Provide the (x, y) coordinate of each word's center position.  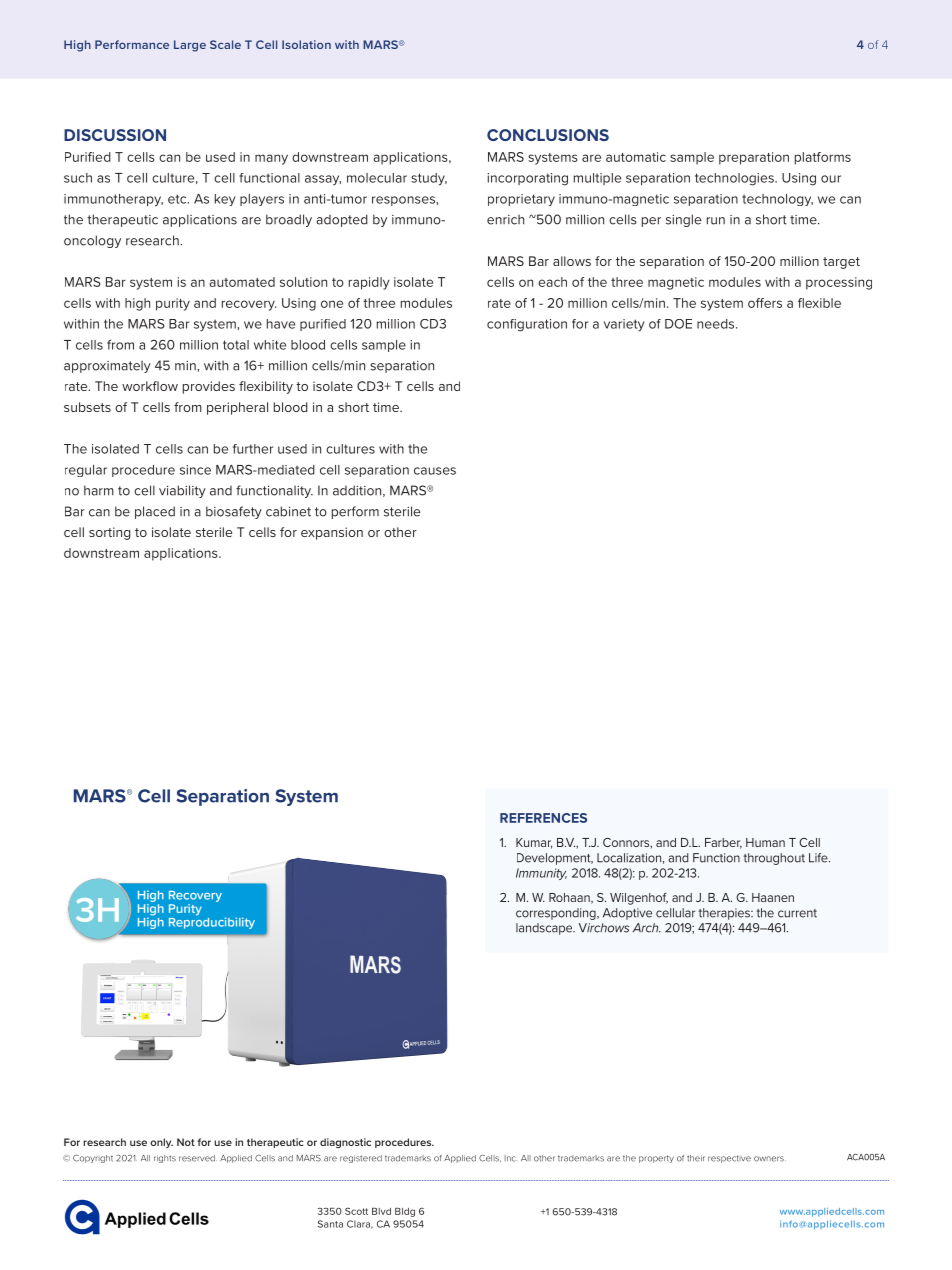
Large (190, 46)
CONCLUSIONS (548, 135)
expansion (332, 533)
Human (765, 842)
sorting (110, 533)
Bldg (405, 1212)
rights (165, 1159)
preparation (754, 158)
